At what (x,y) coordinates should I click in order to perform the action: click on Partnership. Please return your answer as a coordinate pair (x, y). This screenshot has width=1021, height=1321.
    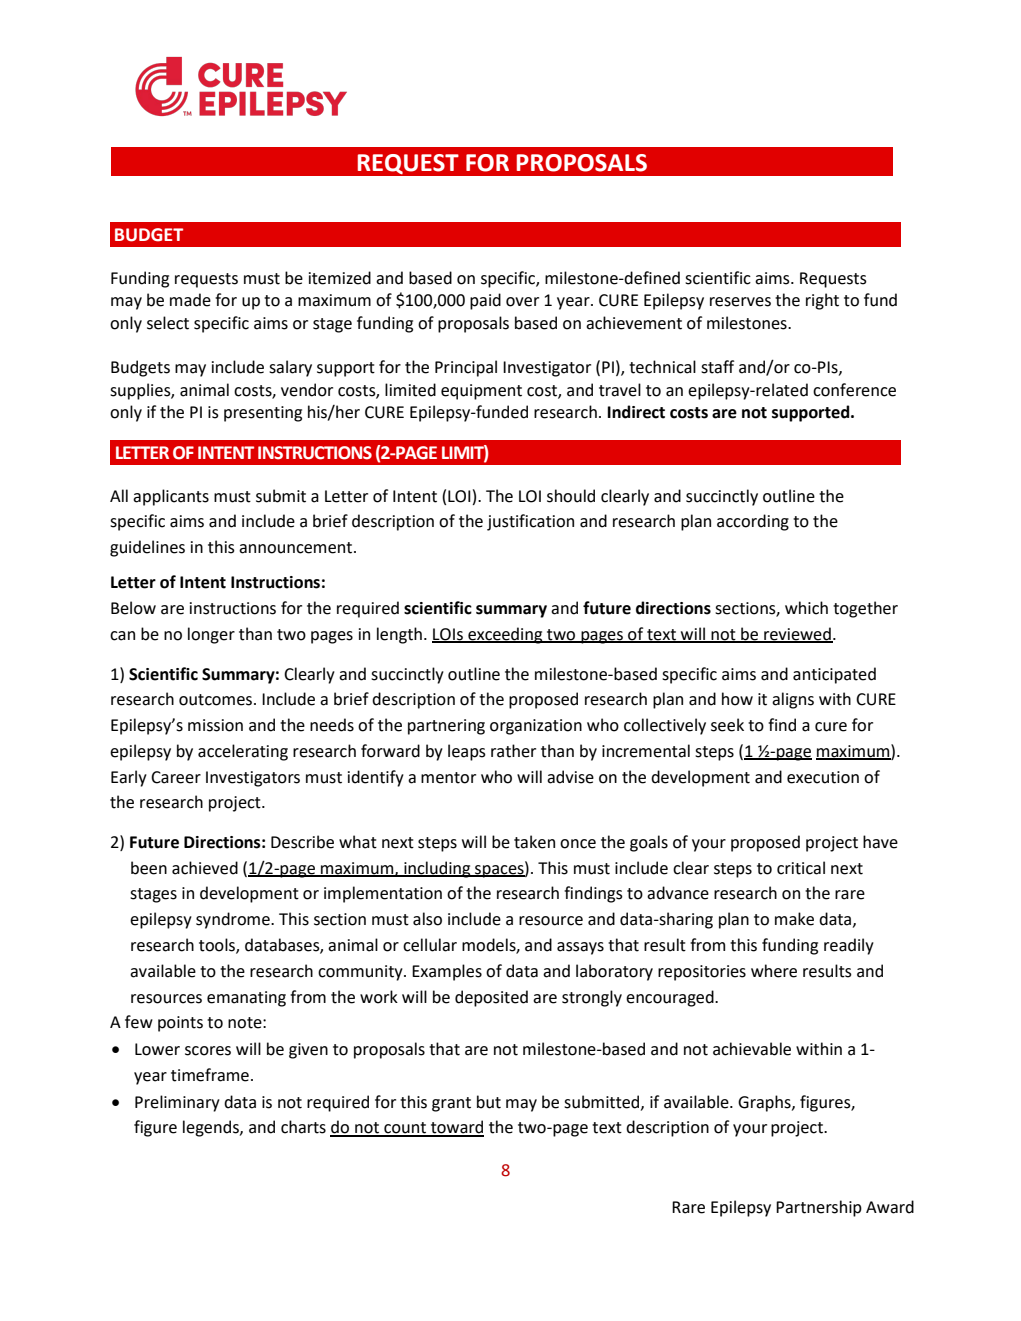
    Looking at the image, I should click on (819, 1208).
